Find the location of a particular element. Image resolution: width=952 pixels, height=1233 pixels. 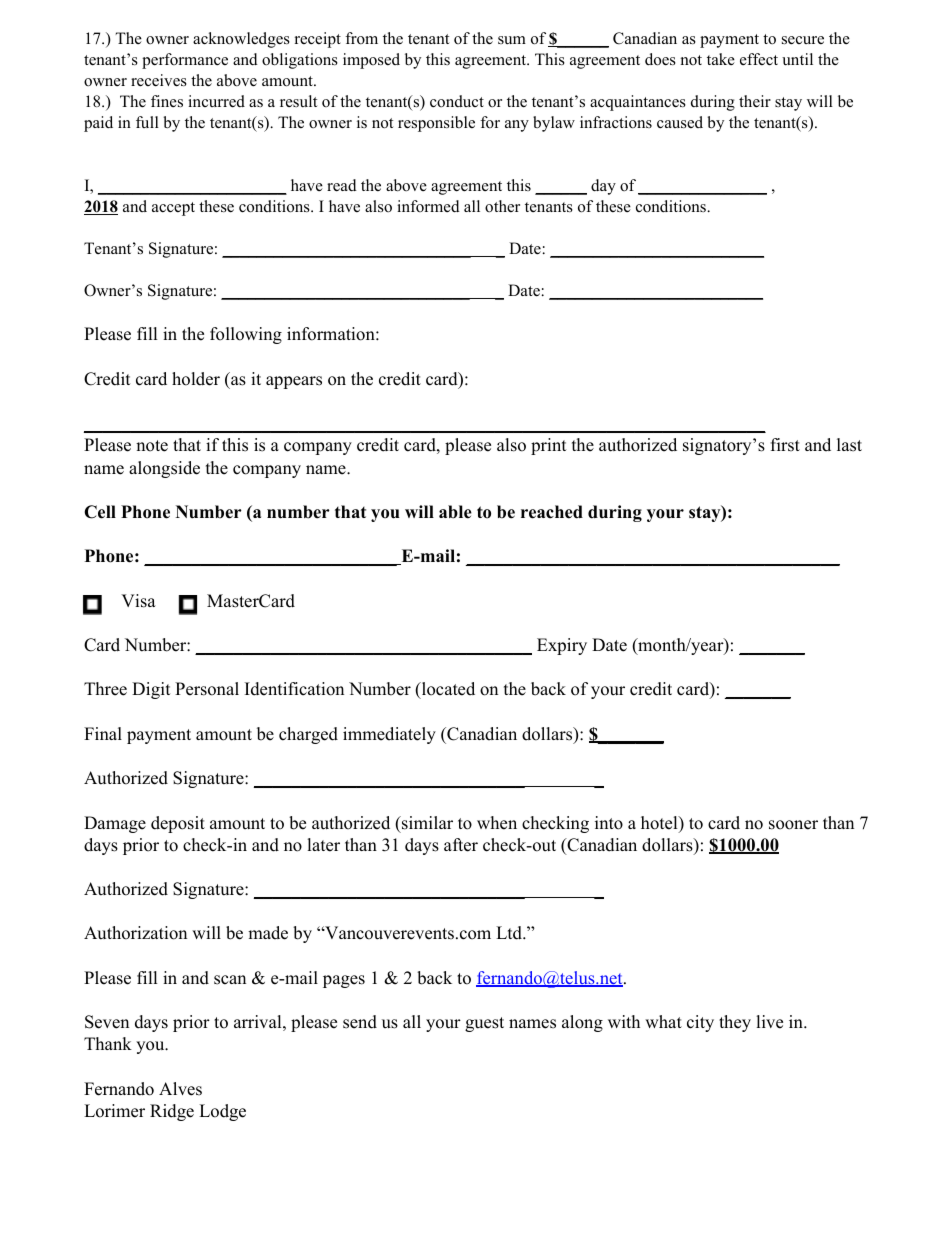

able is located at coordinates (455, 512).
